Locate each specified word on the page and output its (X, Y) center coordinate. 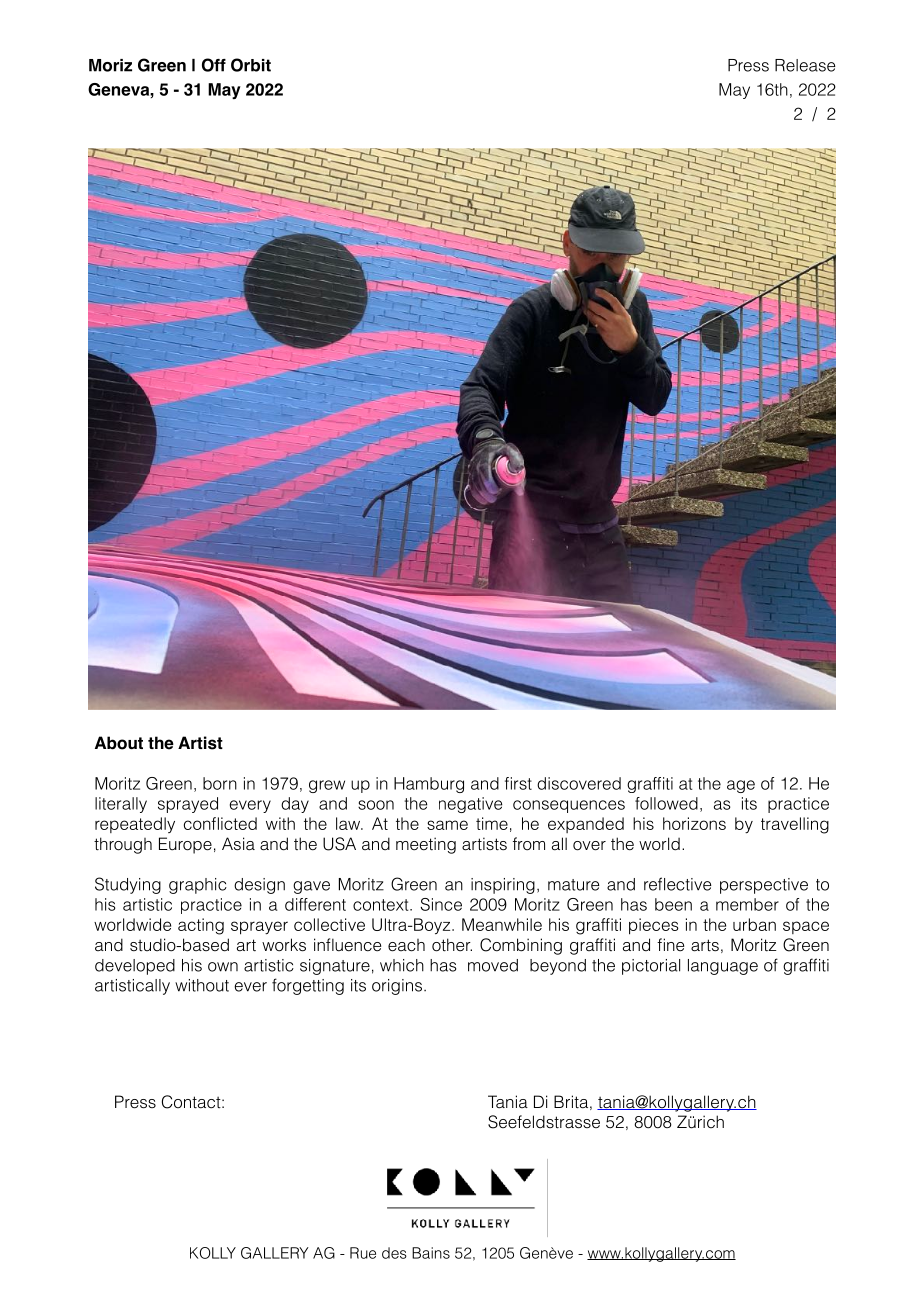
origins (397, 987)
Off (214, 65)
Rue (363, 1253)
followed (666, 803)
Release (805, 65)
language (723, 967)
